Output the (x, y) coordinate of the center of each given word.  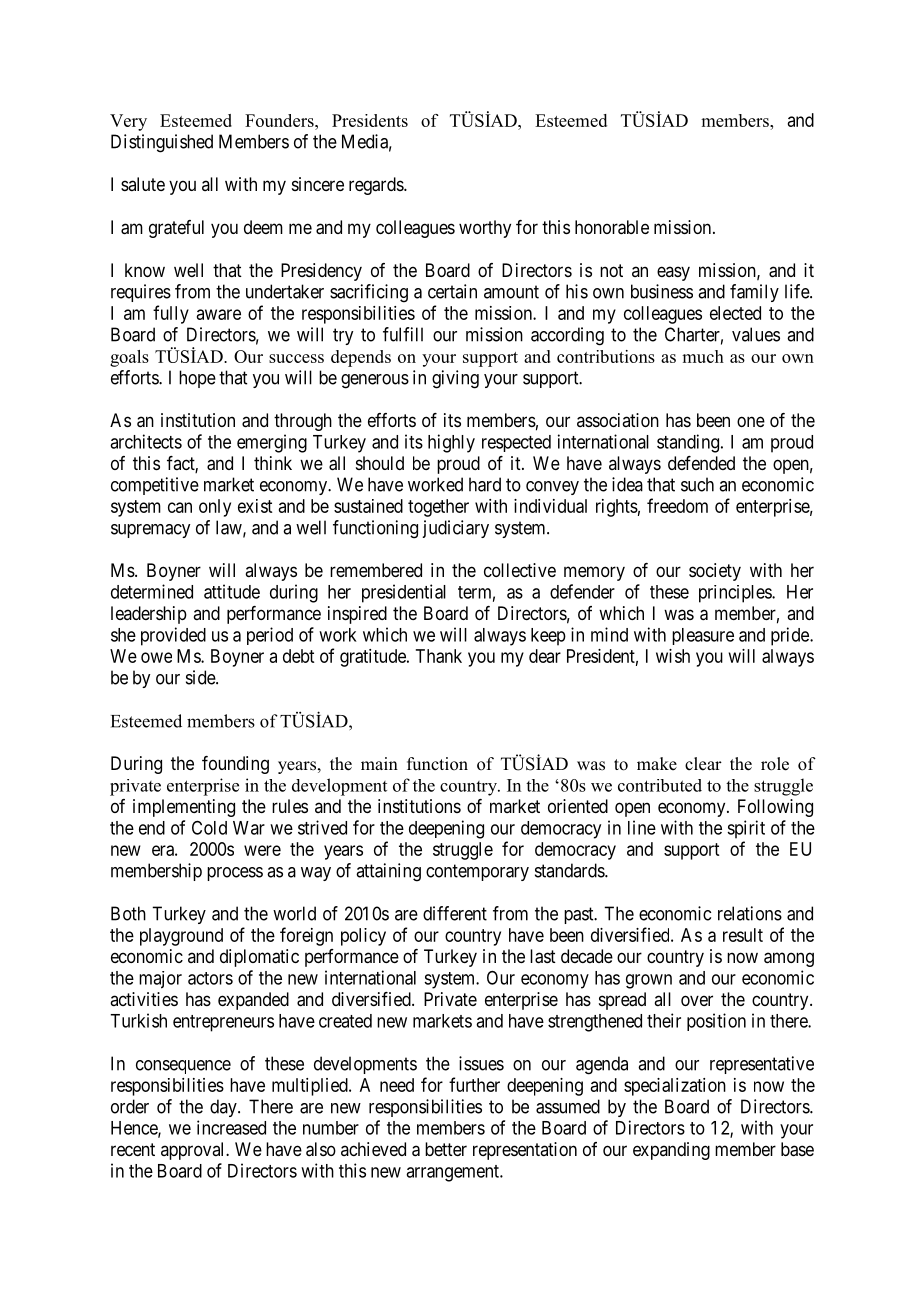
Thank (439, 656)
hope (197, 379)
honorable (612, 227)
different (455, 913)
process (235, 874)
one (751, 421)
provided (173, 636)
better (446, 1149)
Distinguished (162, 143)
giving (455, 379)
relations (750, 913)
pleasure (703, 636)
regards (377, 186)
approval (194, 1151)
